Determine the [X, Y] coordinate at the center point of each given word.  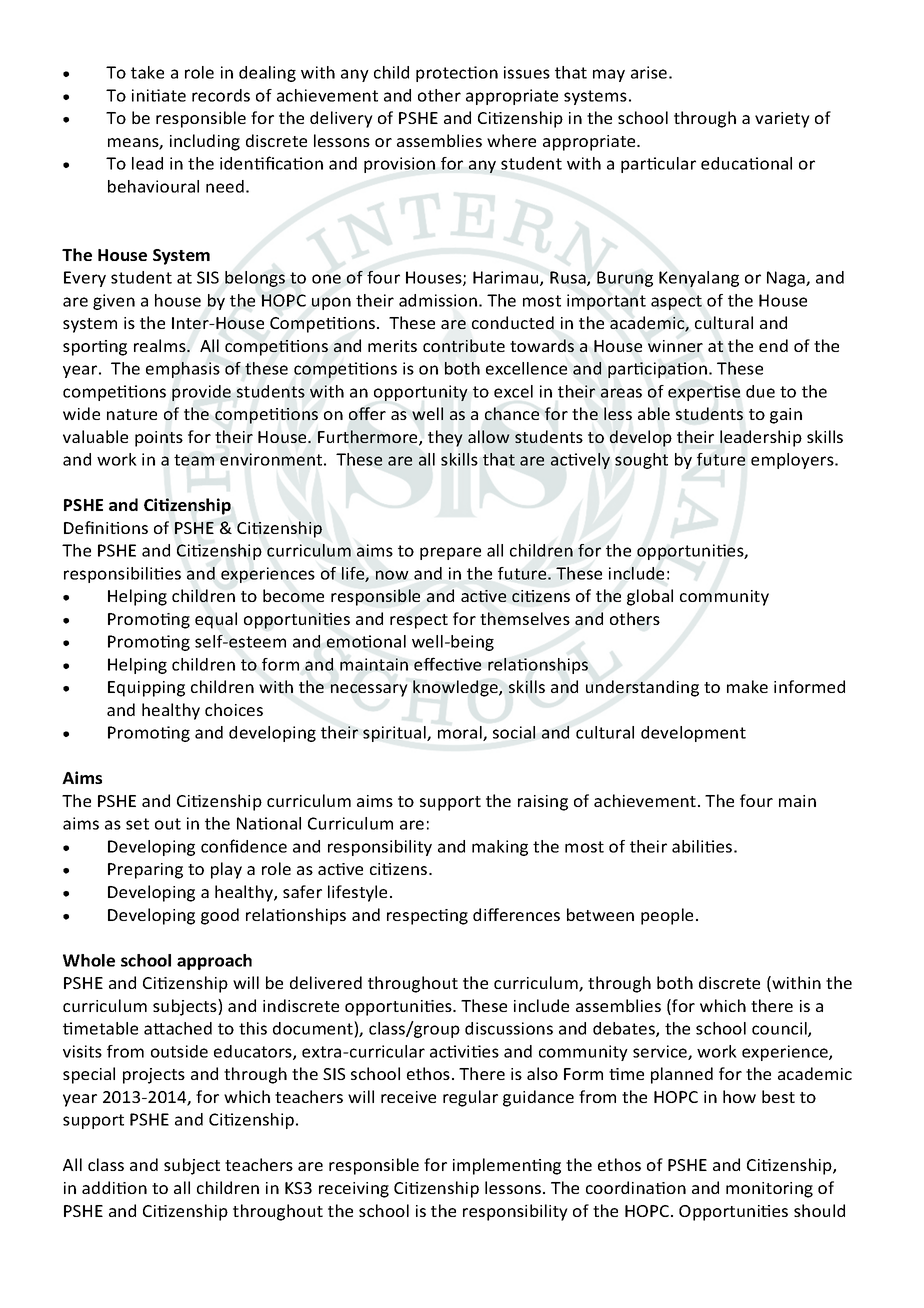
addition [114, 1187]
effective [447, 664]
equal [216, 620]
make [747, 686]
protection [457, 74]
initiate [159, 95]
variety [782, 120]
